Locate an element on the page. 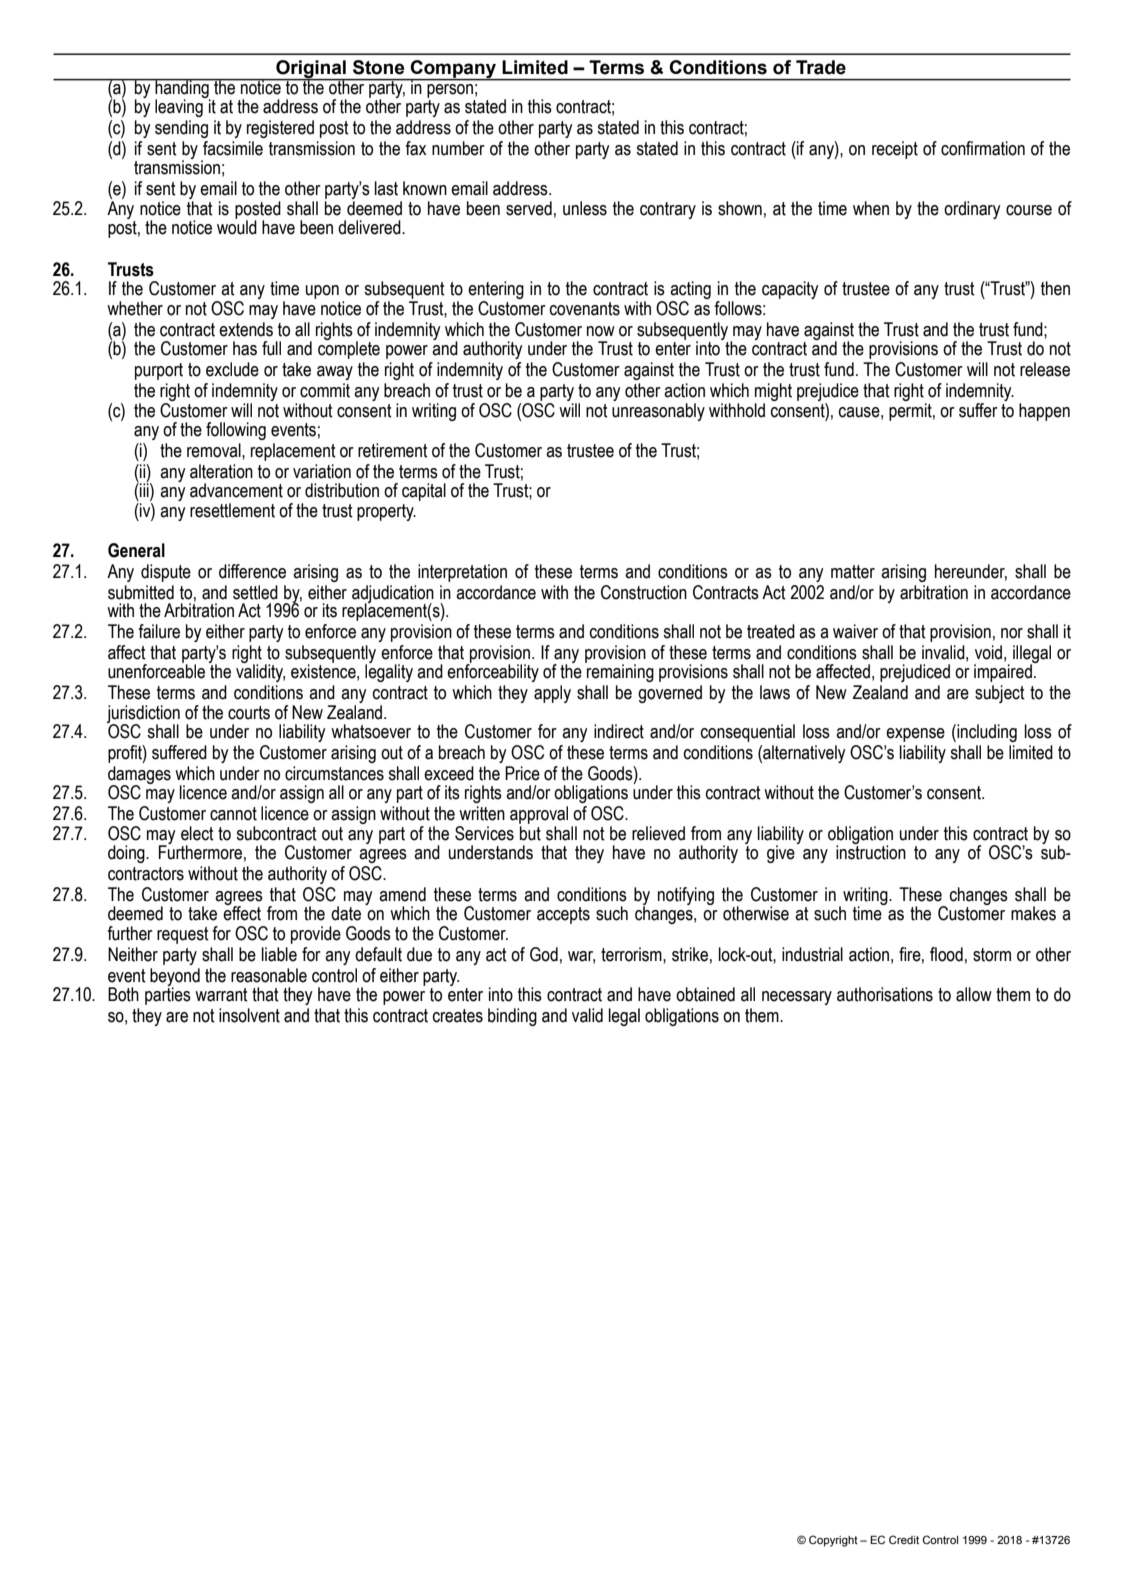  unless is located at coordinates (585, 208).
